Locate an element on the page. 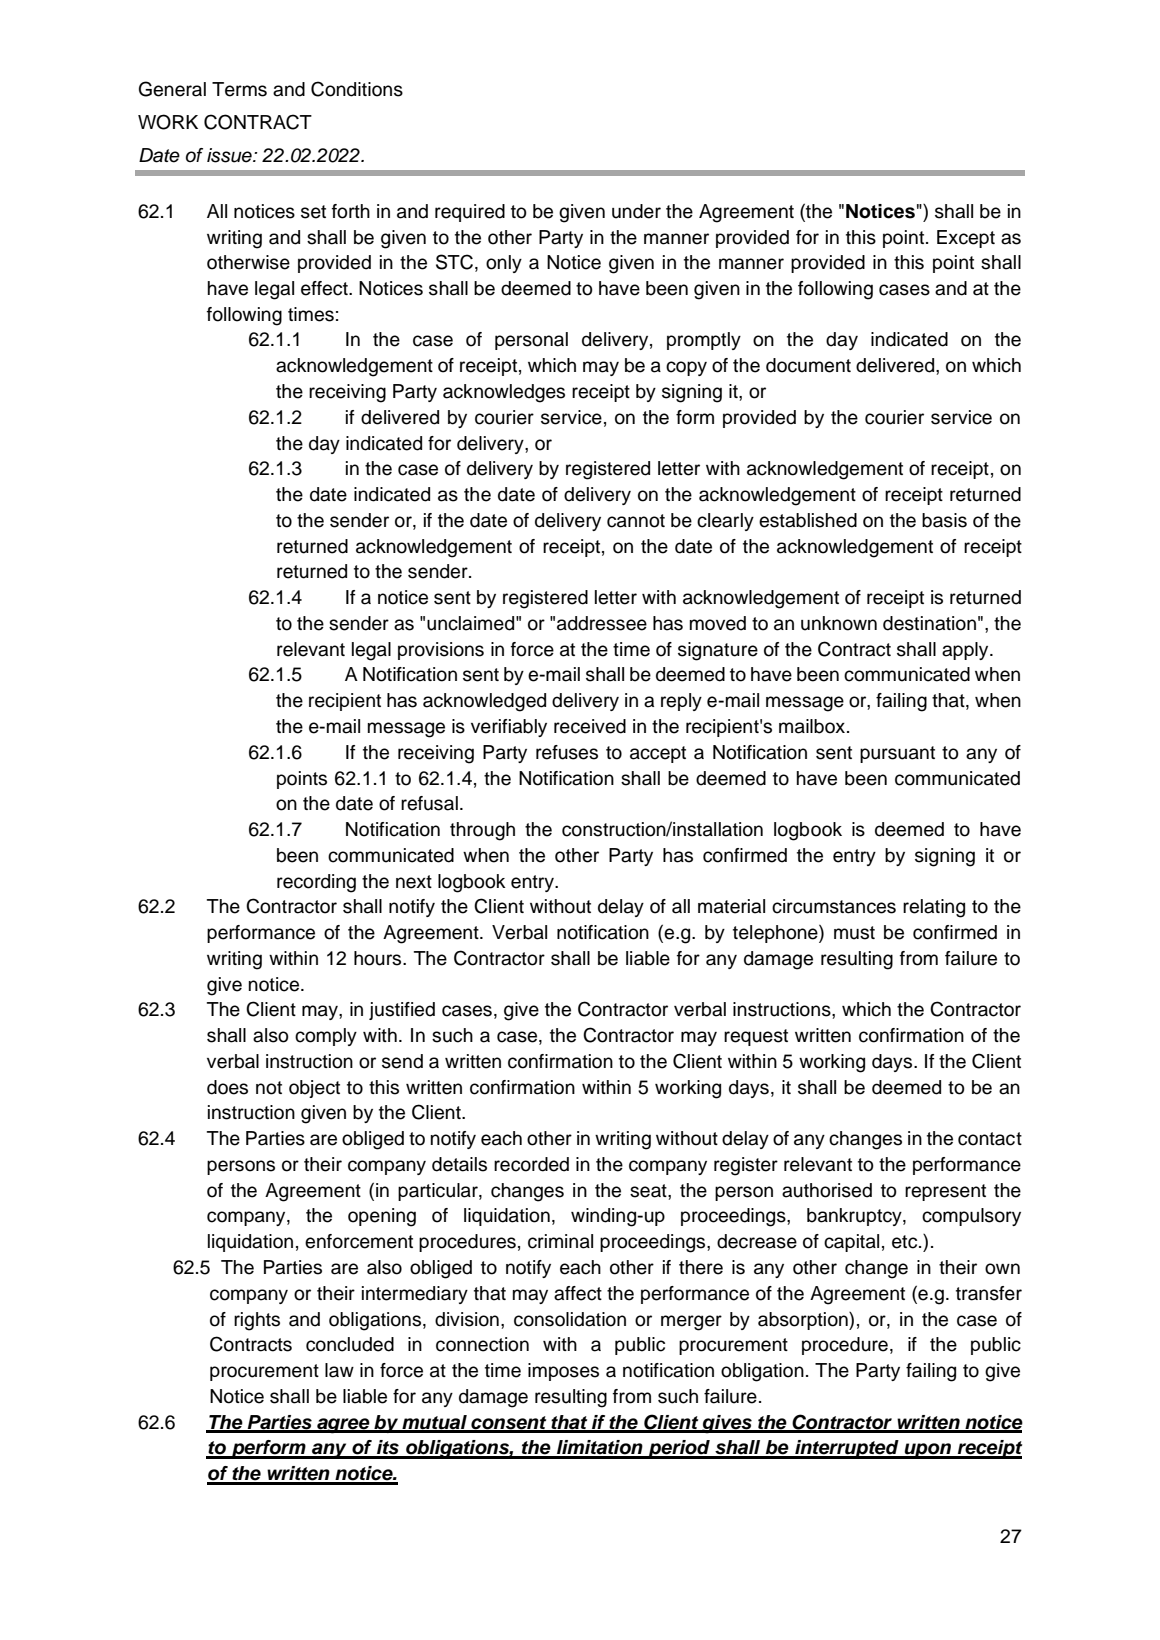 The height and width of the document is (1640, 1160). issue is located at coordinates (230, 155).
